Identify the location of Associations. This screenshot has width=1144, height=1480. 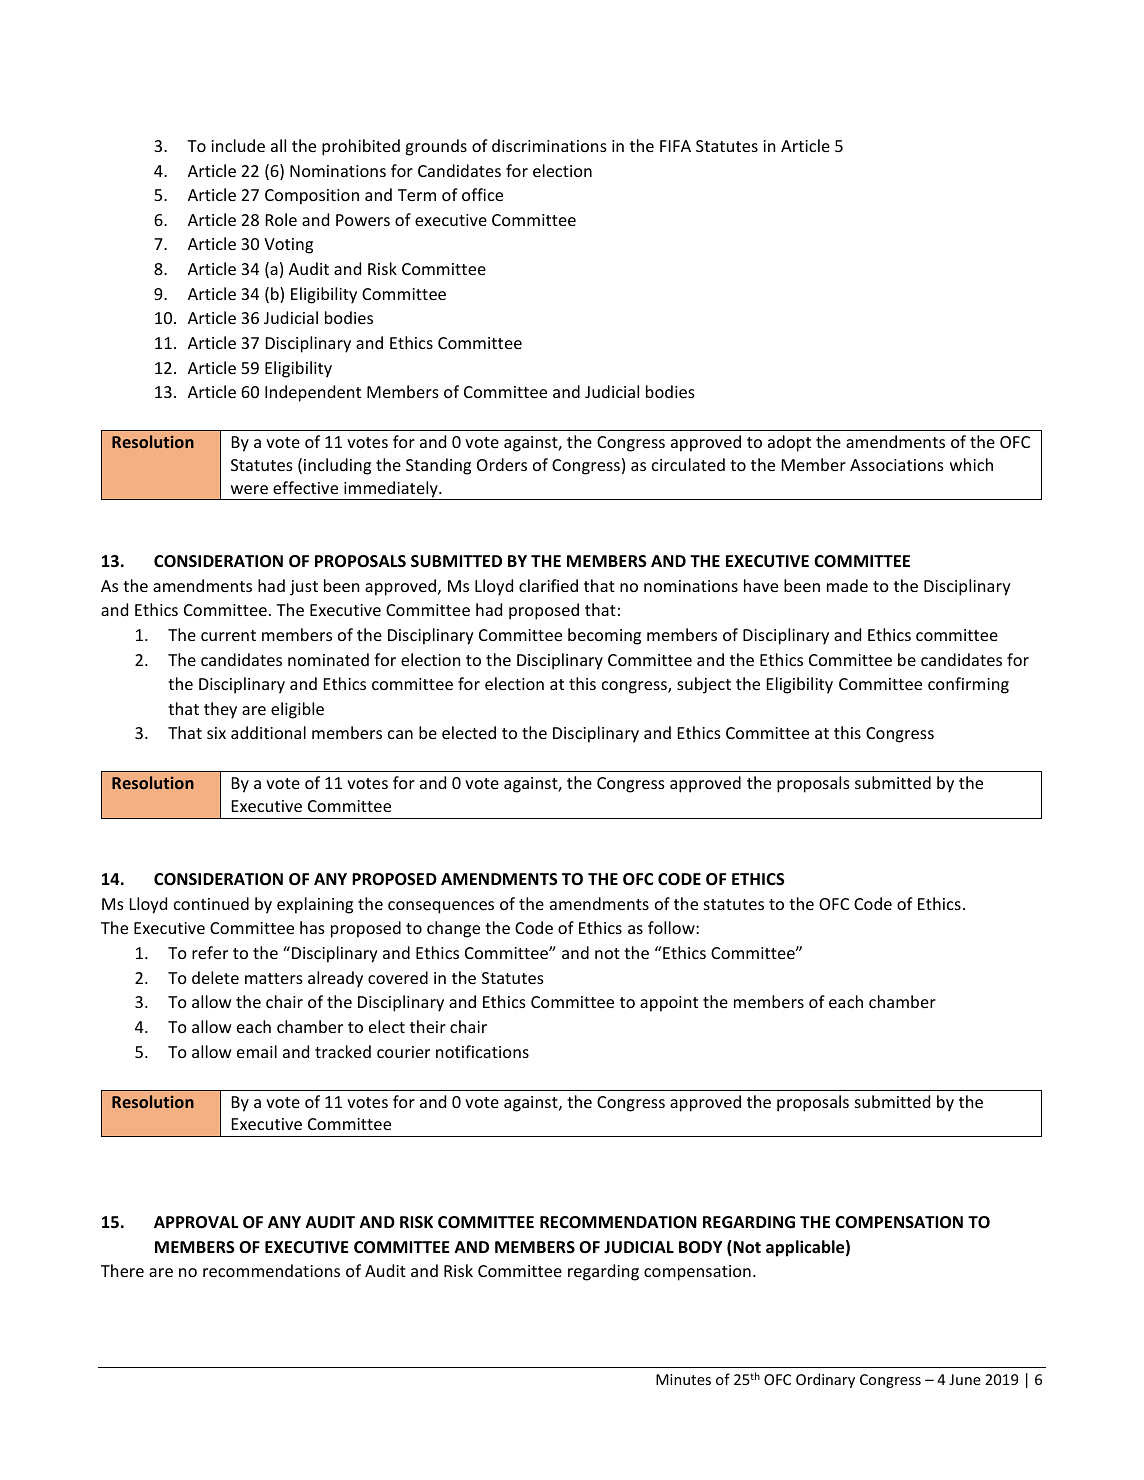
(897, 465).
